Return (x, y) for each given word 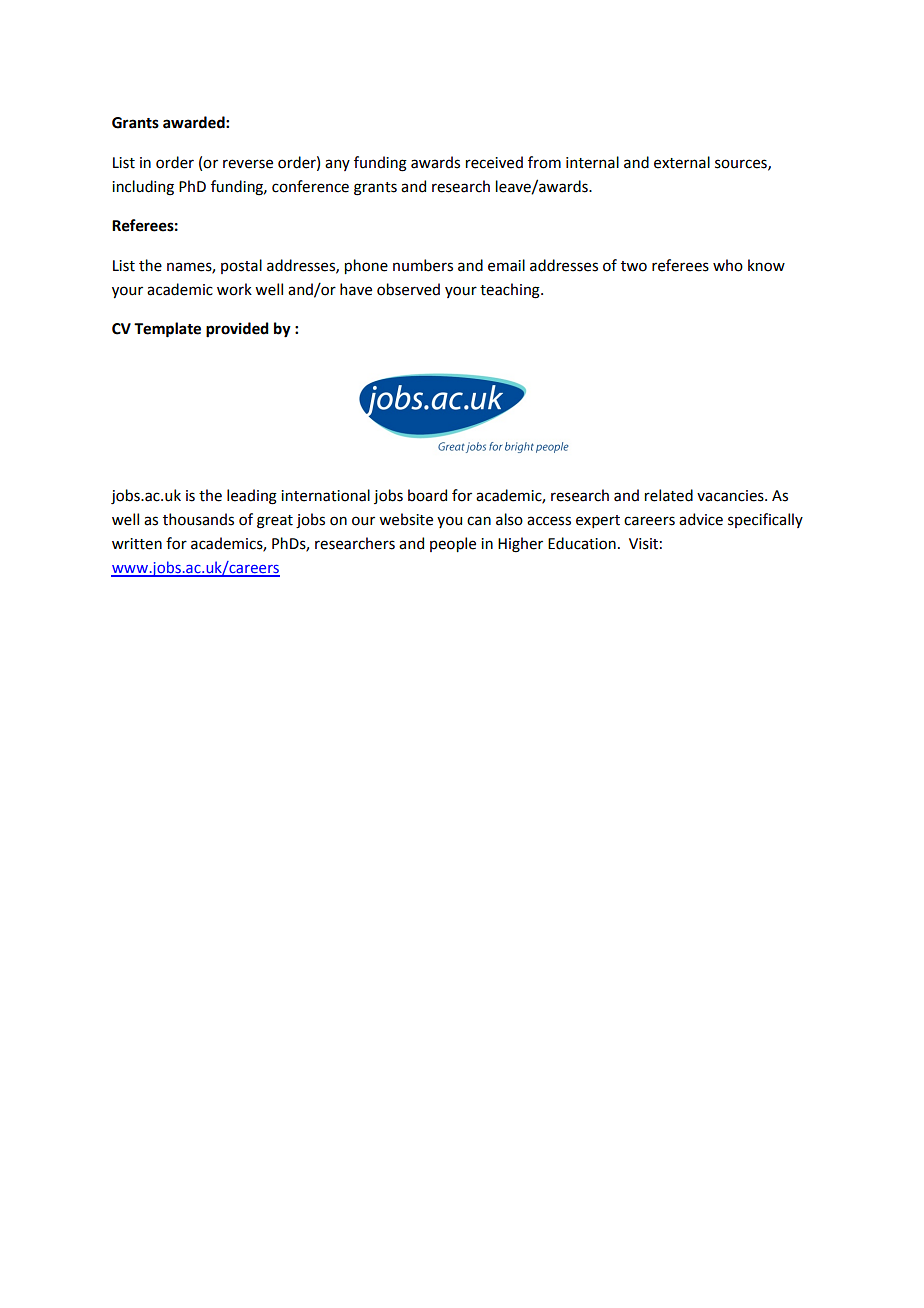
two (634, 266)
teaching (511, 291)
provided (237, 330)
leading (252, 497)
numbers (423, 265)
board (427, 495)
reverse (248, 164)
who (728, 265)
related (669, 495)
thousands (198, 519)
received (494, 162)
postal (241, 266)
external (682, 162)
